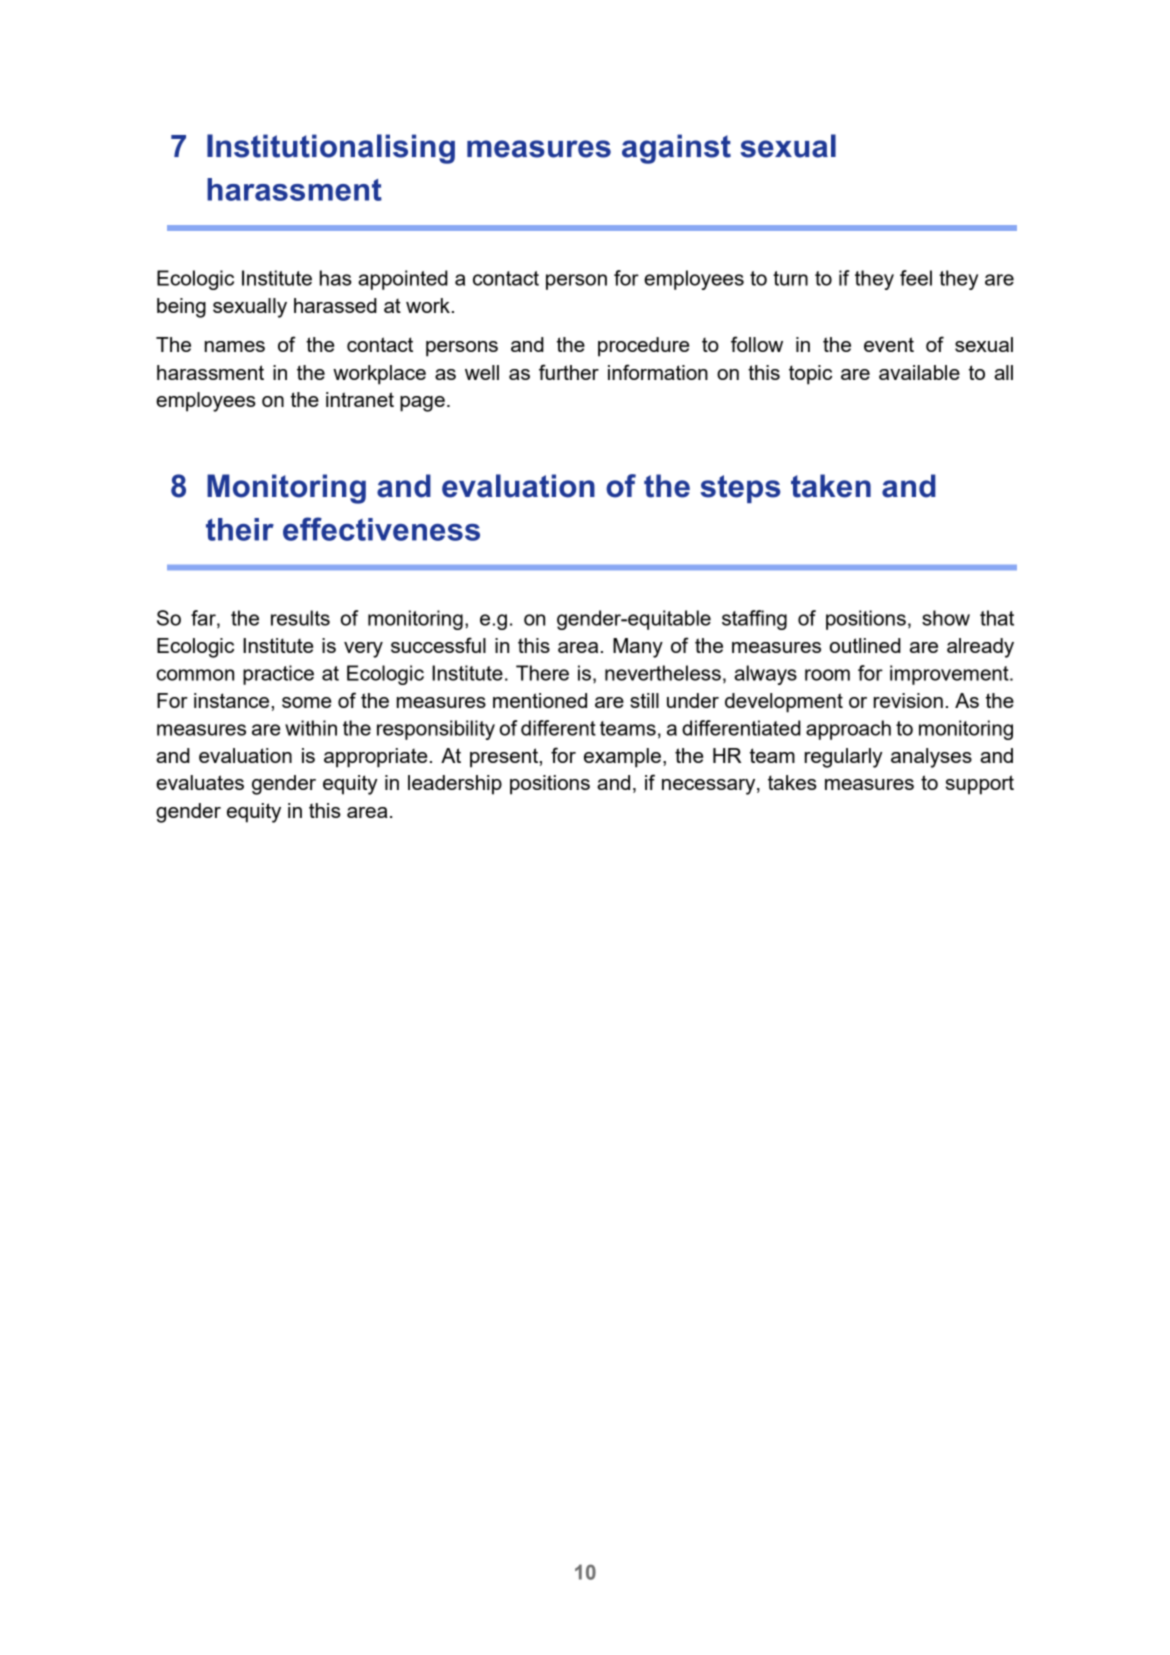  What do you see at coordinates (740, 489) in the screenshot?
I see `steps` at bounding box center [740, 489].
